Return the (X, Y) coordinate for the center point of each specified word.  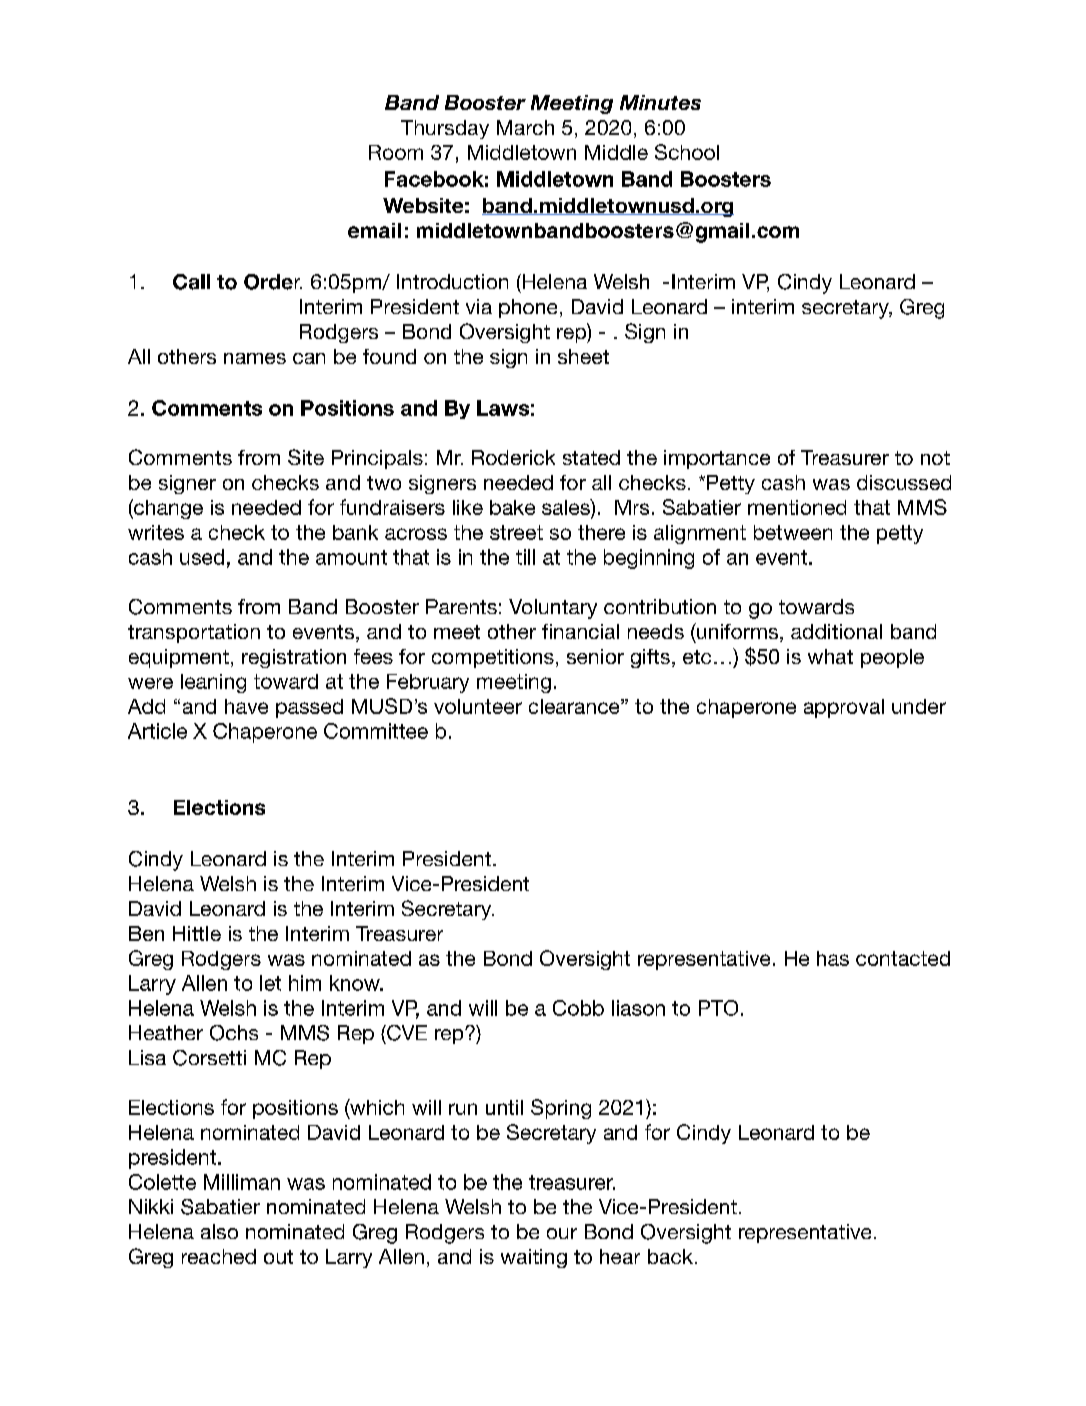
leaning (213, 683)
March (525, 127)
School (687, 152)
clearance (575, 706)
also (219, 1231)
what (830, 656)
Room (396, 152)
